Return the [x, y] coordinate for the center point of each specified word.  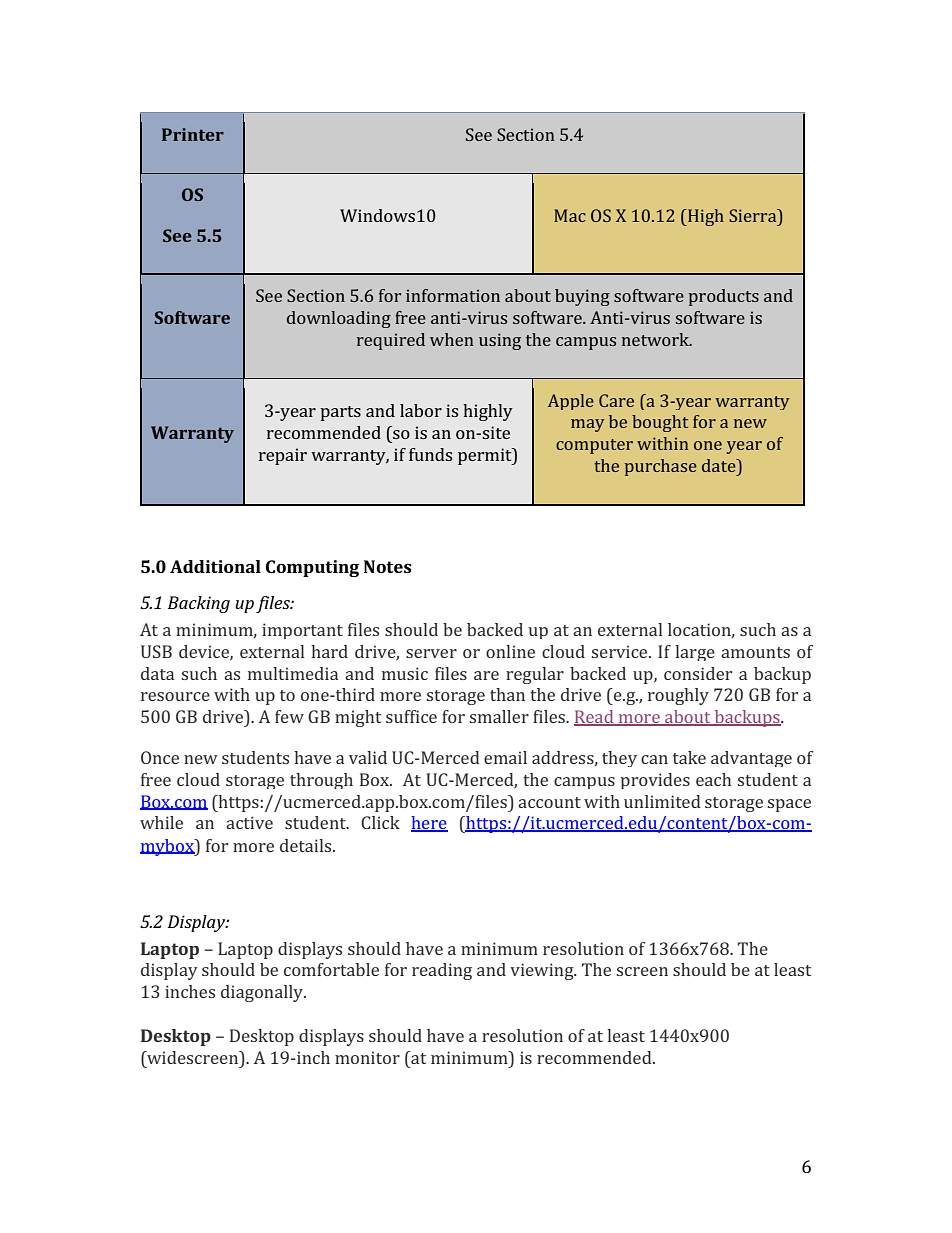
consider [698, 673]
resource [175, 696]
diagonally [263, 993]
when [452, 339]
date [720, 465]
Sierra [754, 215]
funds [430, 454]
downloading [339, 319]
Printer [193, 134]
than [507, 694]
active [249, 822]
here [429, 824]
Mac [570, 215]
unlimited [662, 801]
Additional [215, 566]
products [724, 297]
